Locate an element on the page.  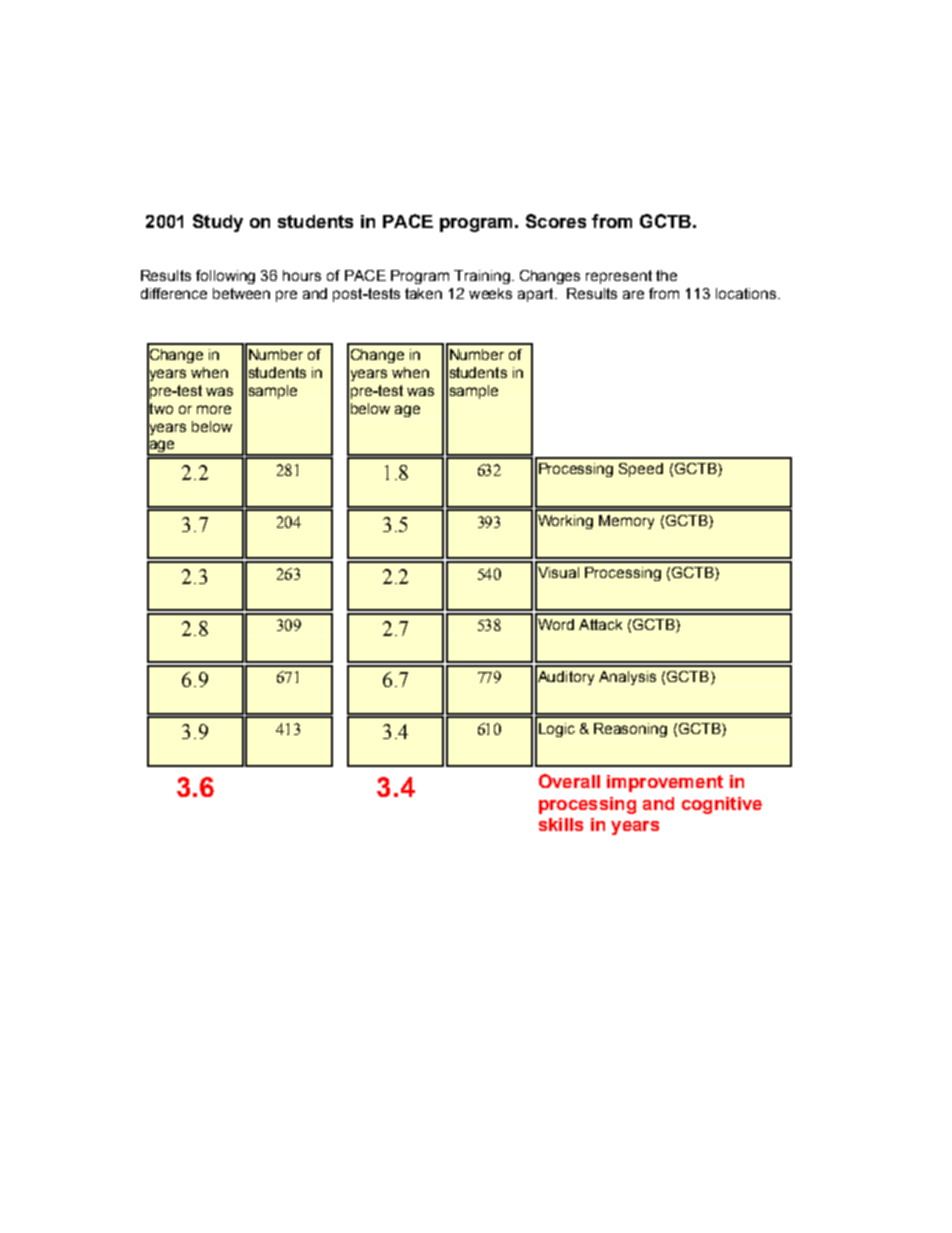
improvement is located at coordinates (665, 783).
